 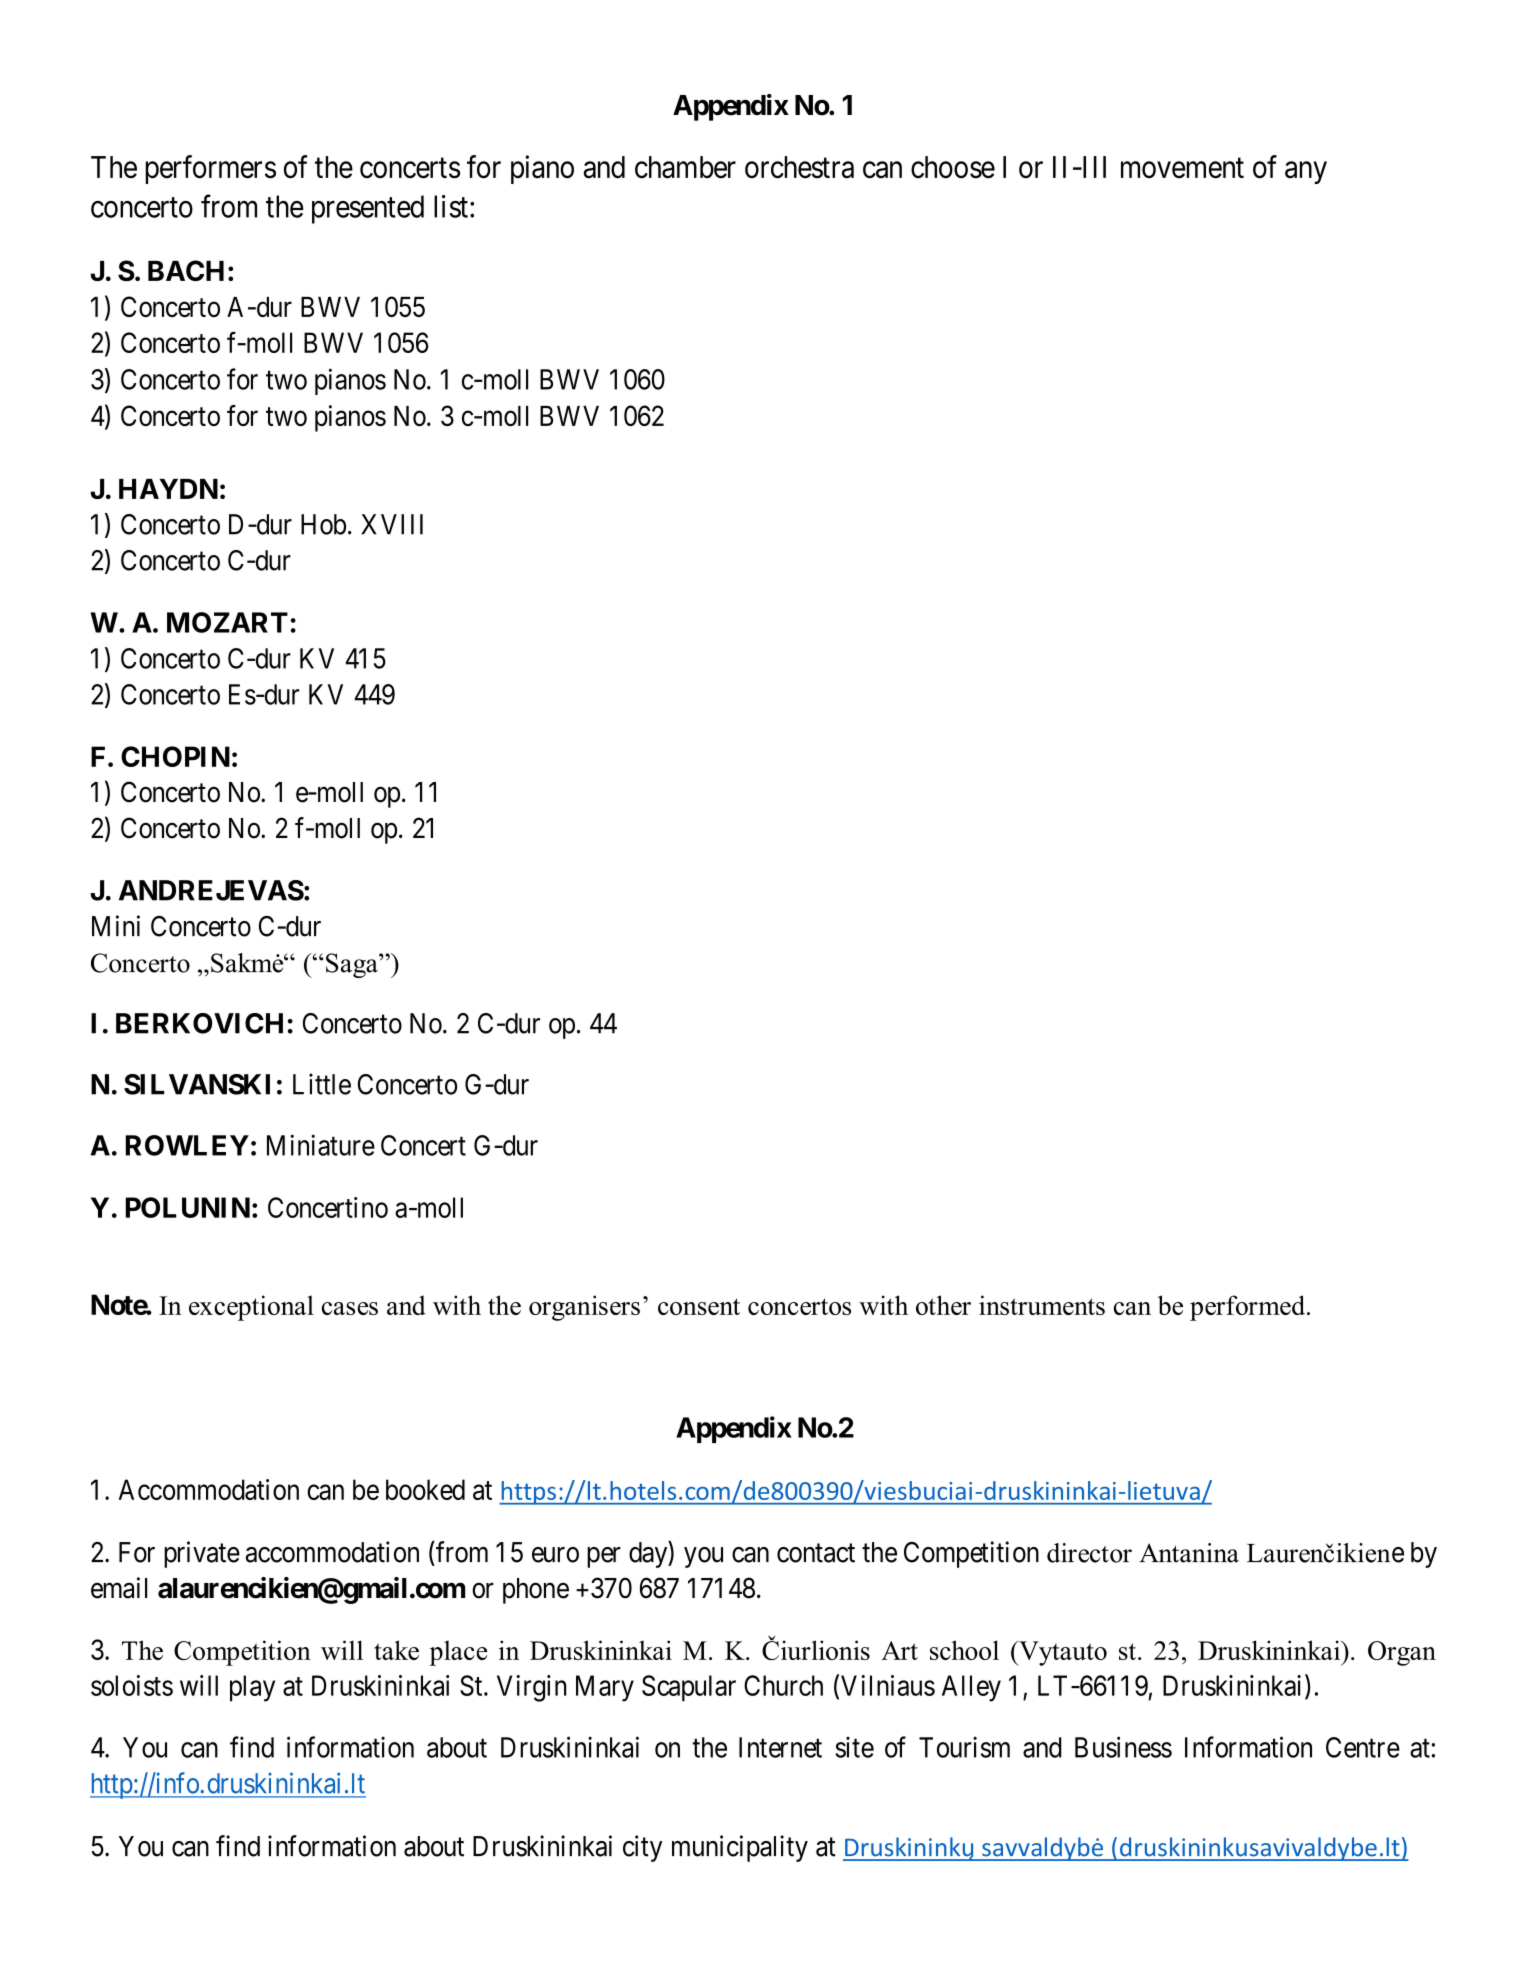 What do you see at coordinates (251, 1308) in the document?
I see `exceptional` at bounding box center [251, 1308].
